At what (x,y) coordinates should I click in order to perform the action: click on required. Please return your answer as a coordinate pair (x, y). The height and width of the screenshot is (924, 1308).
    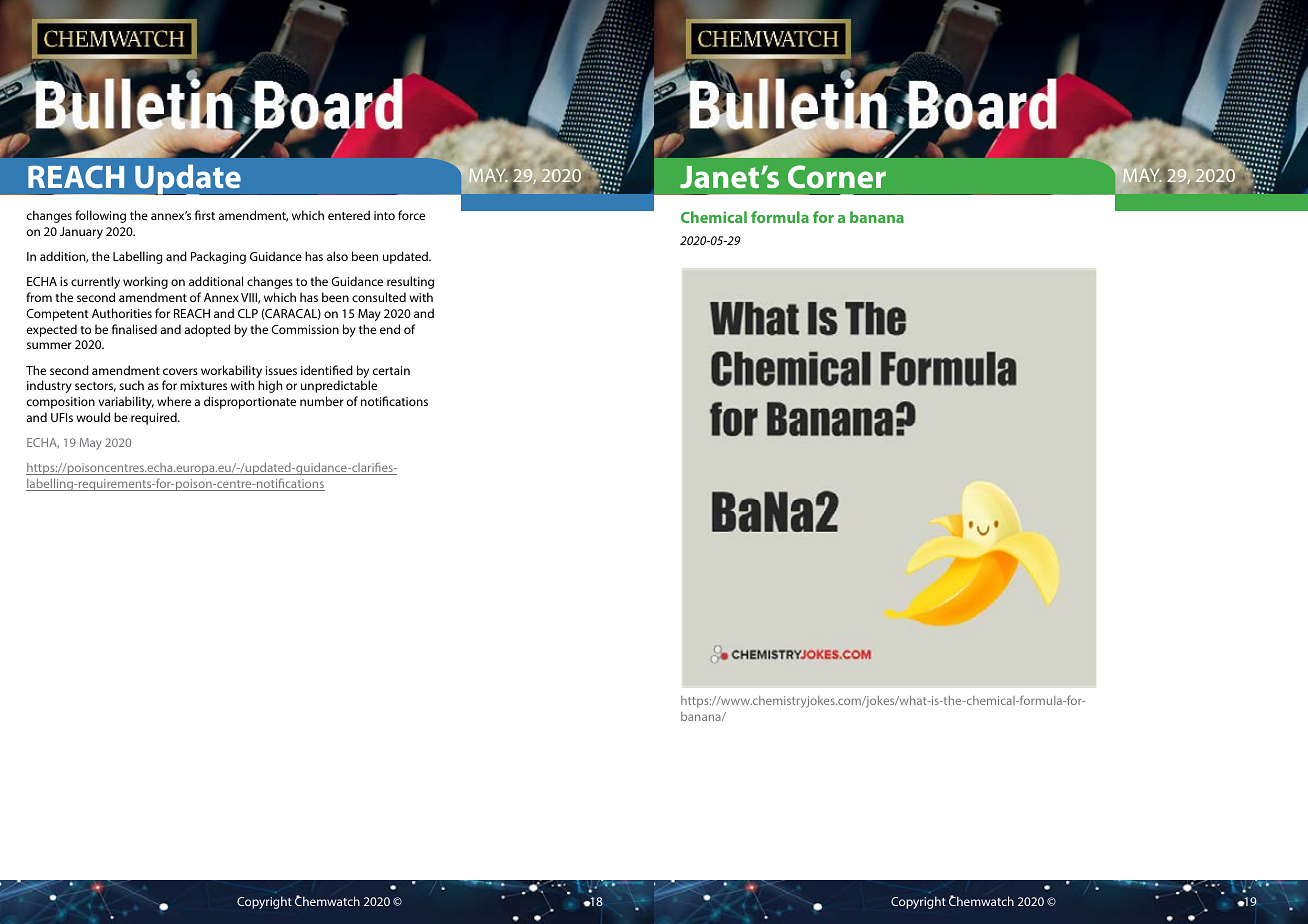
    Looking at the image, I should click on (155, 418).
